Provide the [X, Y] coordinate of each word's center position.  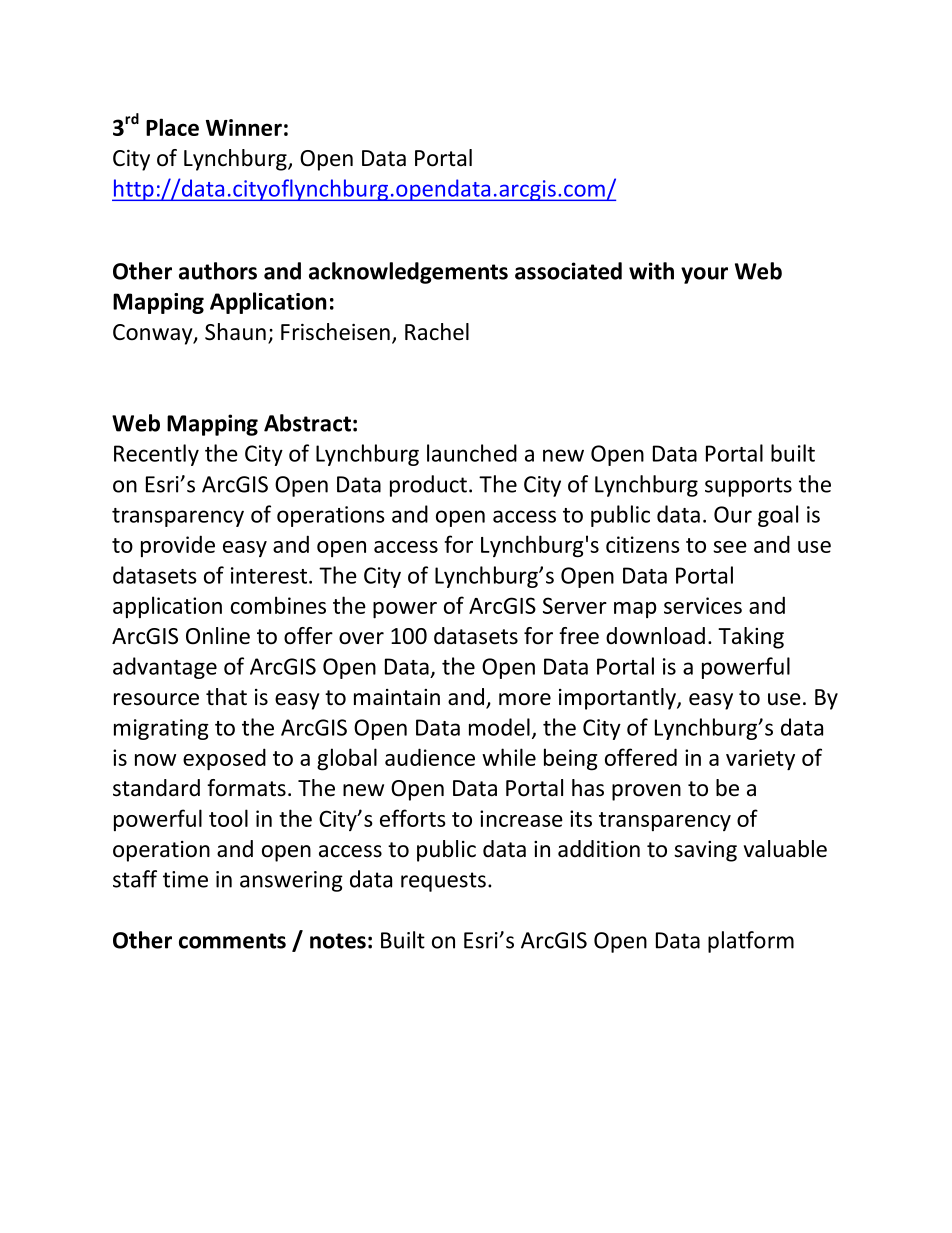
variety [760, 759]
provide [178, 546]
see [730, 547]
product [428, 486]
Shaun [235, 332]
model [499, 727]
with [651, 271]
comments [232, 941]
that [226, 697]
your [704, 275]
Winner [244, 127]
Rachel [437, 332]
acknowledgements [408, 273]
